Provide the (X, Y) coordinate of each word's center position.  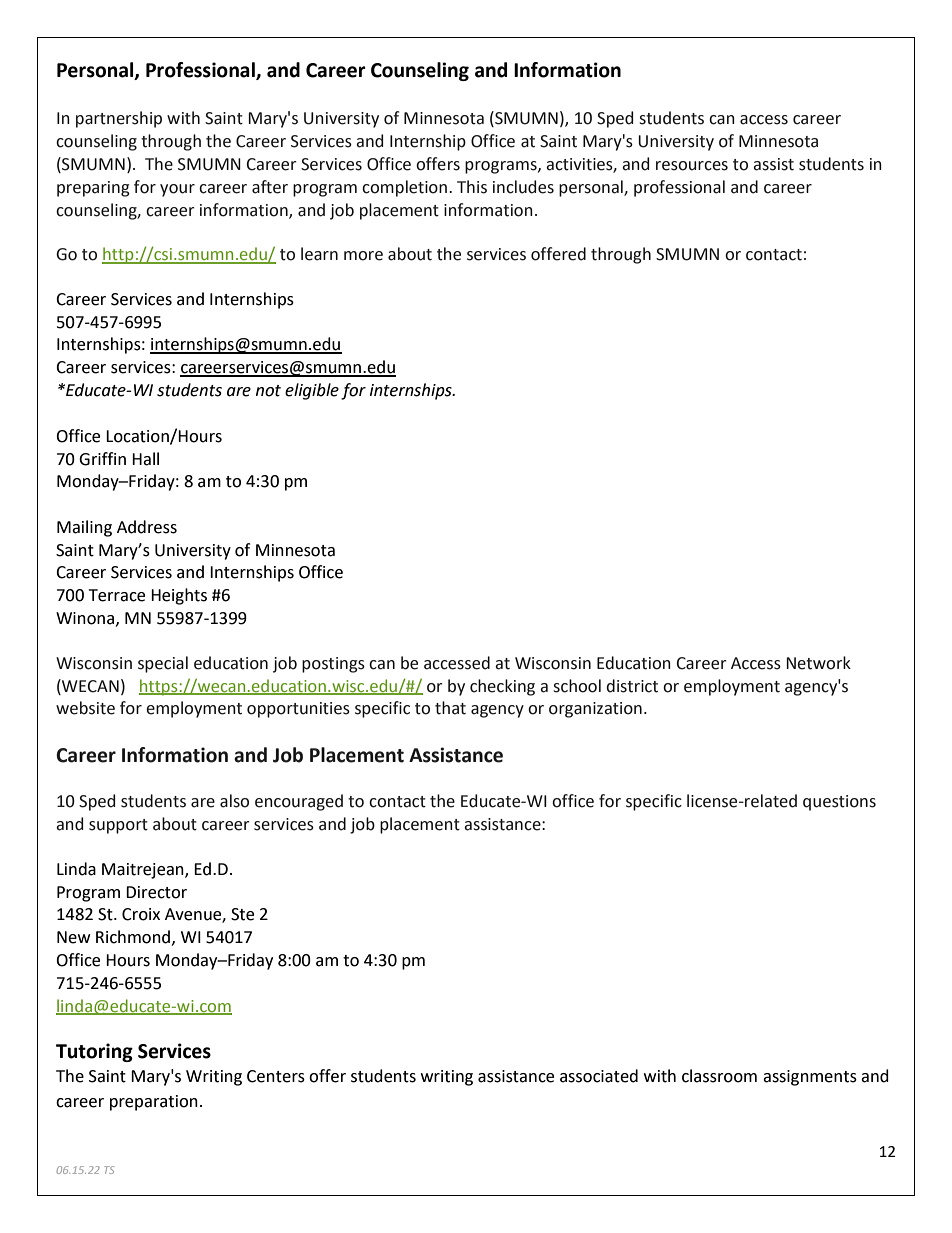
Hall (145, 459)
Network (818, 663)
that (450, 708)
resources (692, 166)
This (472, 187)
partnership (119, 119)
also (234, 801)
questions (839, 803)
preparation (154, 1103)
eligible (312, 391)
